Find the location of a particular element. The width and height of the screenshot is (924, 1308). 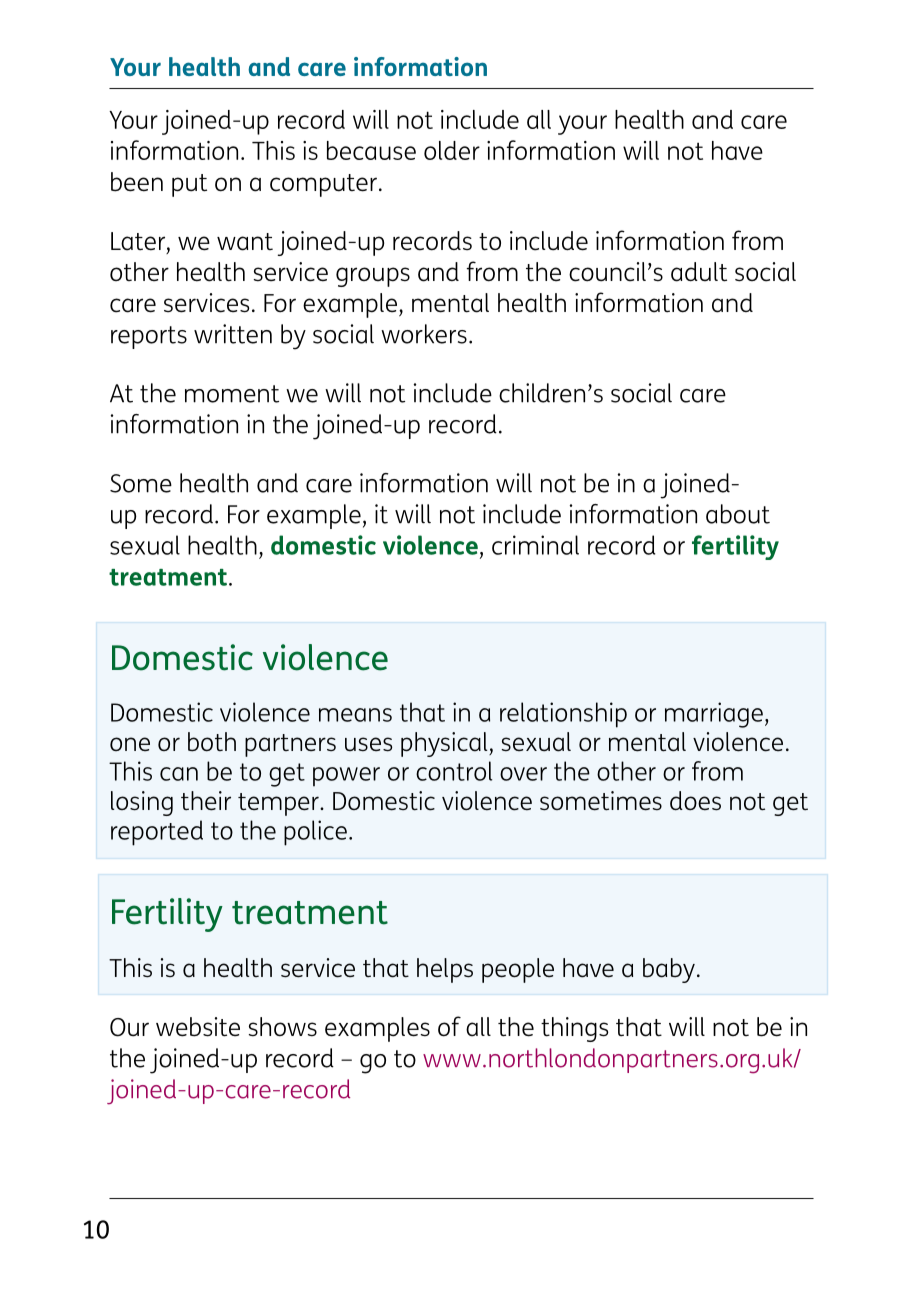

criminal is located at coordinates (535, 545).
